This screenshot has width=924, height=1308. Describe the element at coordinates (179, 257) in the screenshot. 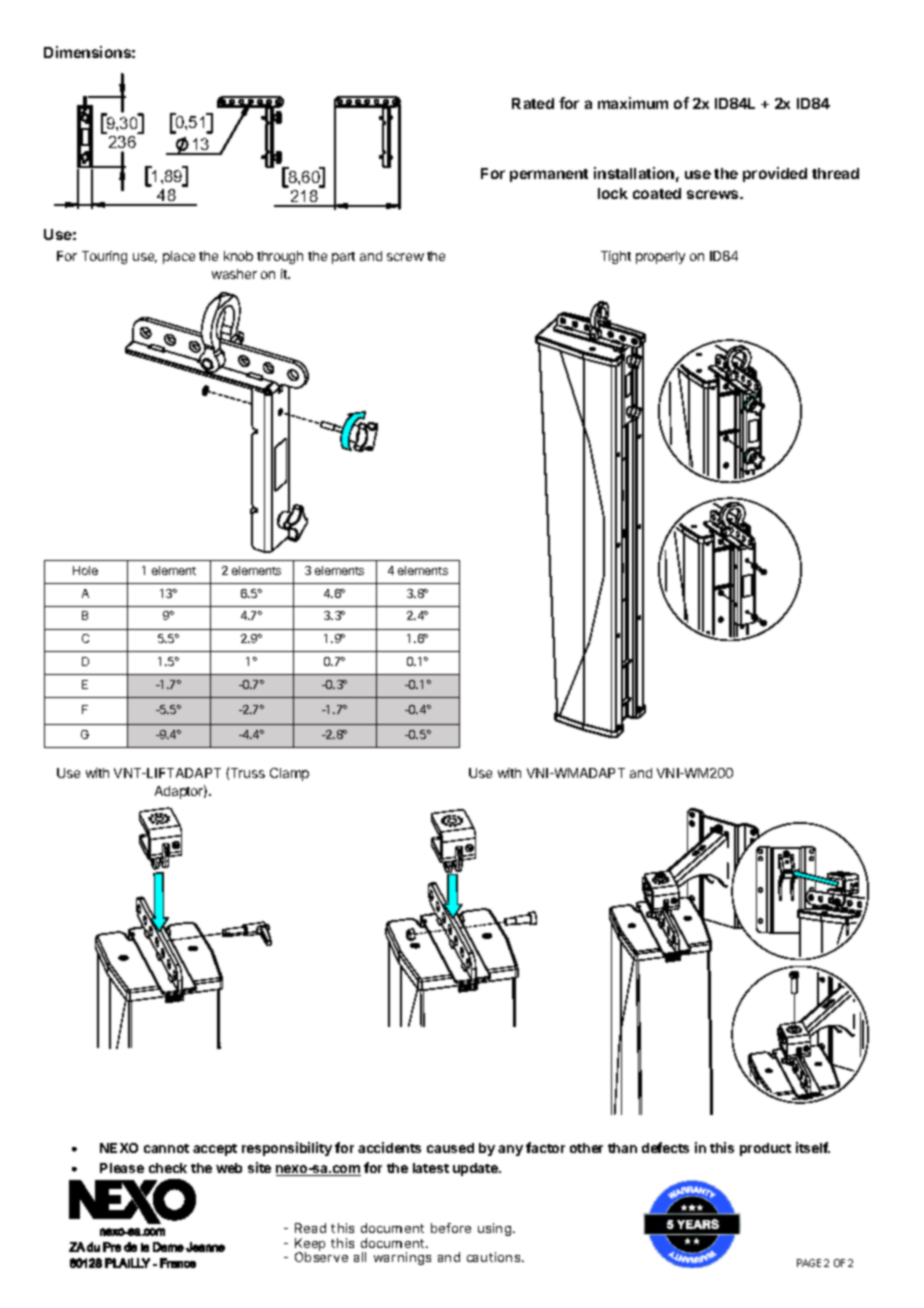

I see `place` at that location.
